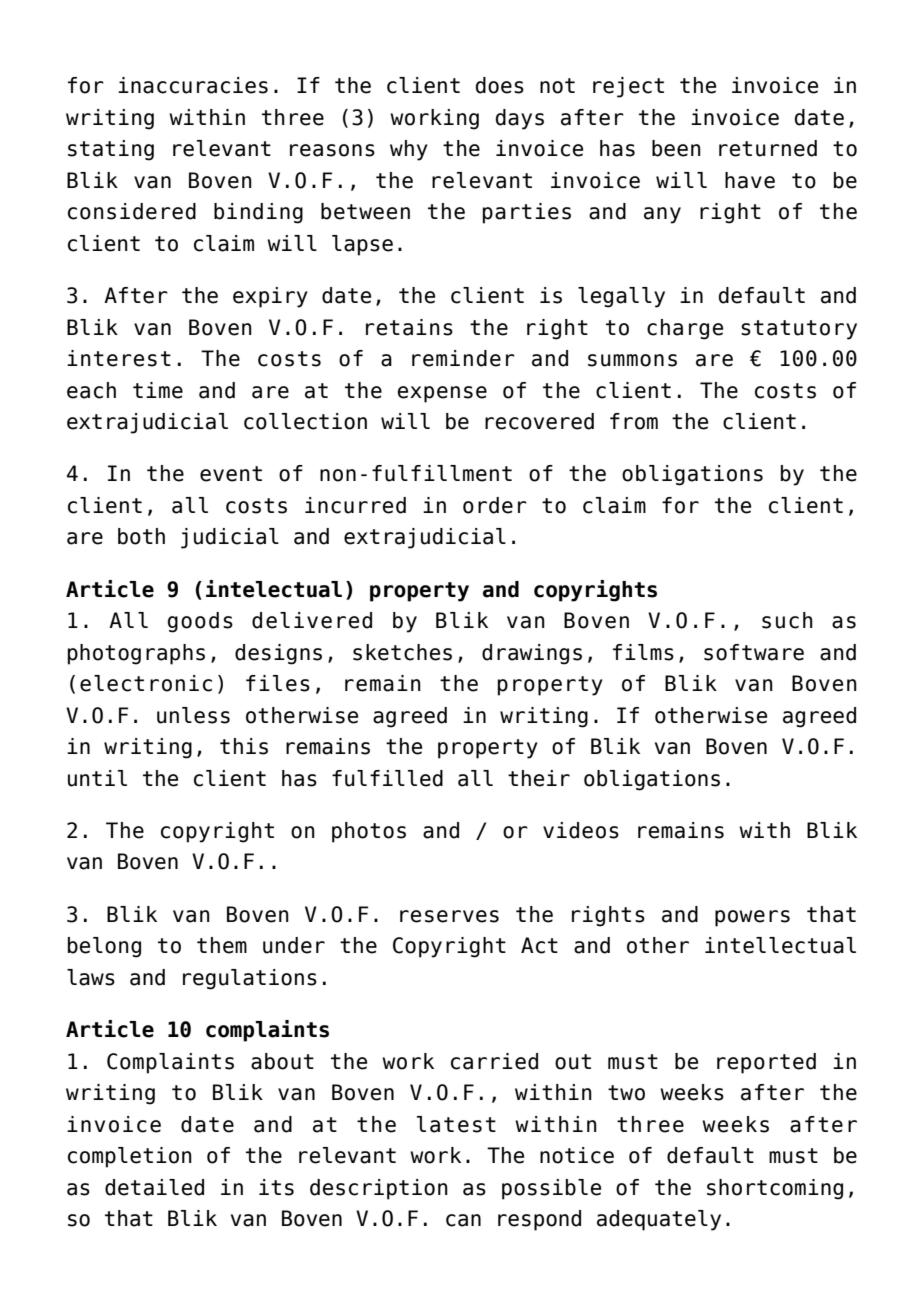 The image size is (924, 1308). What do you see at coordinates (136, 654) in the screenshot?
I see `photographs` at bounding box center [136, 654].
